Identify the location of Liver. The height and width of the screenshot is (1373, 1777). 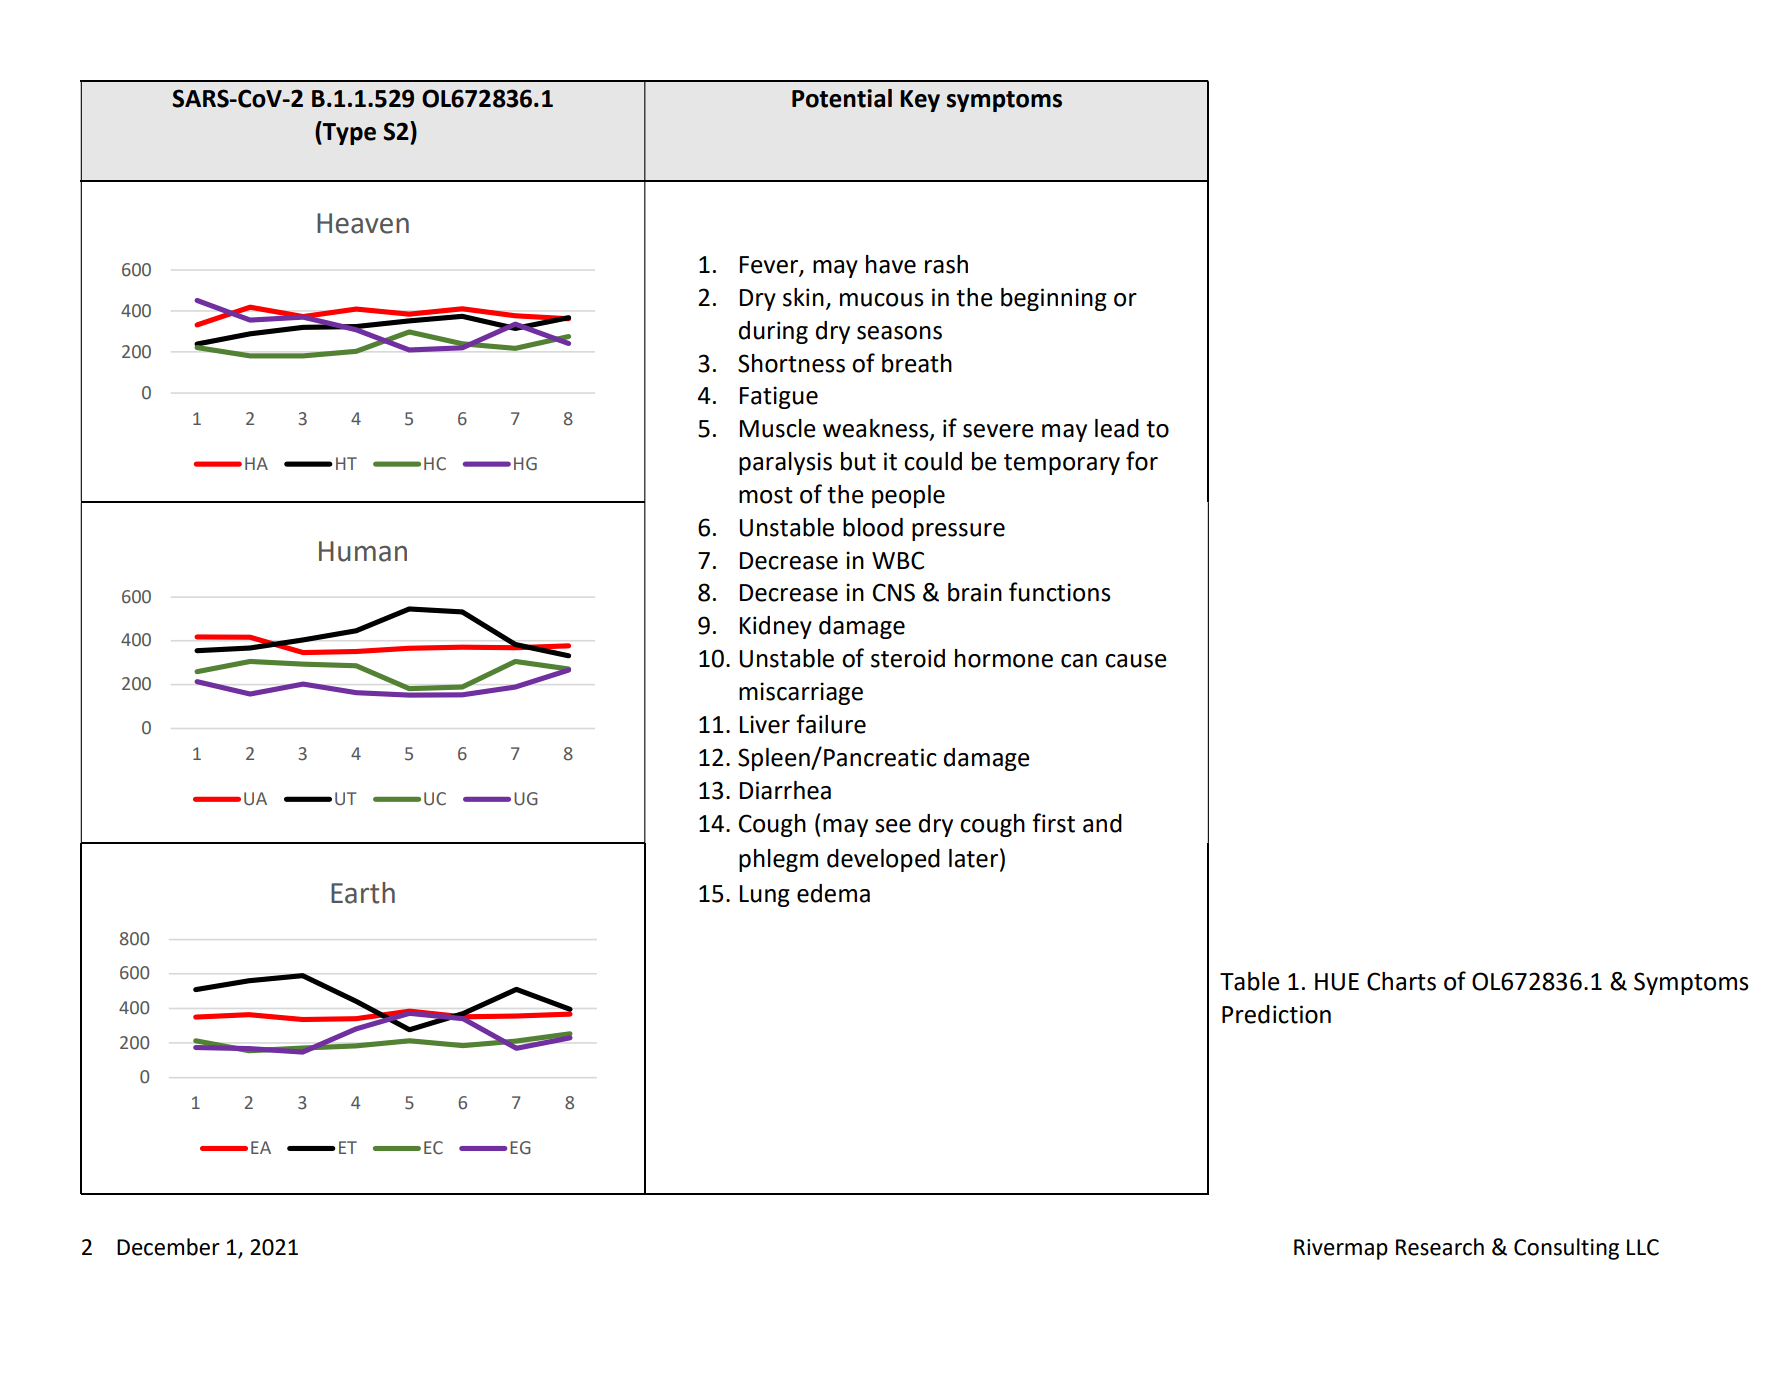
(765, 724).
